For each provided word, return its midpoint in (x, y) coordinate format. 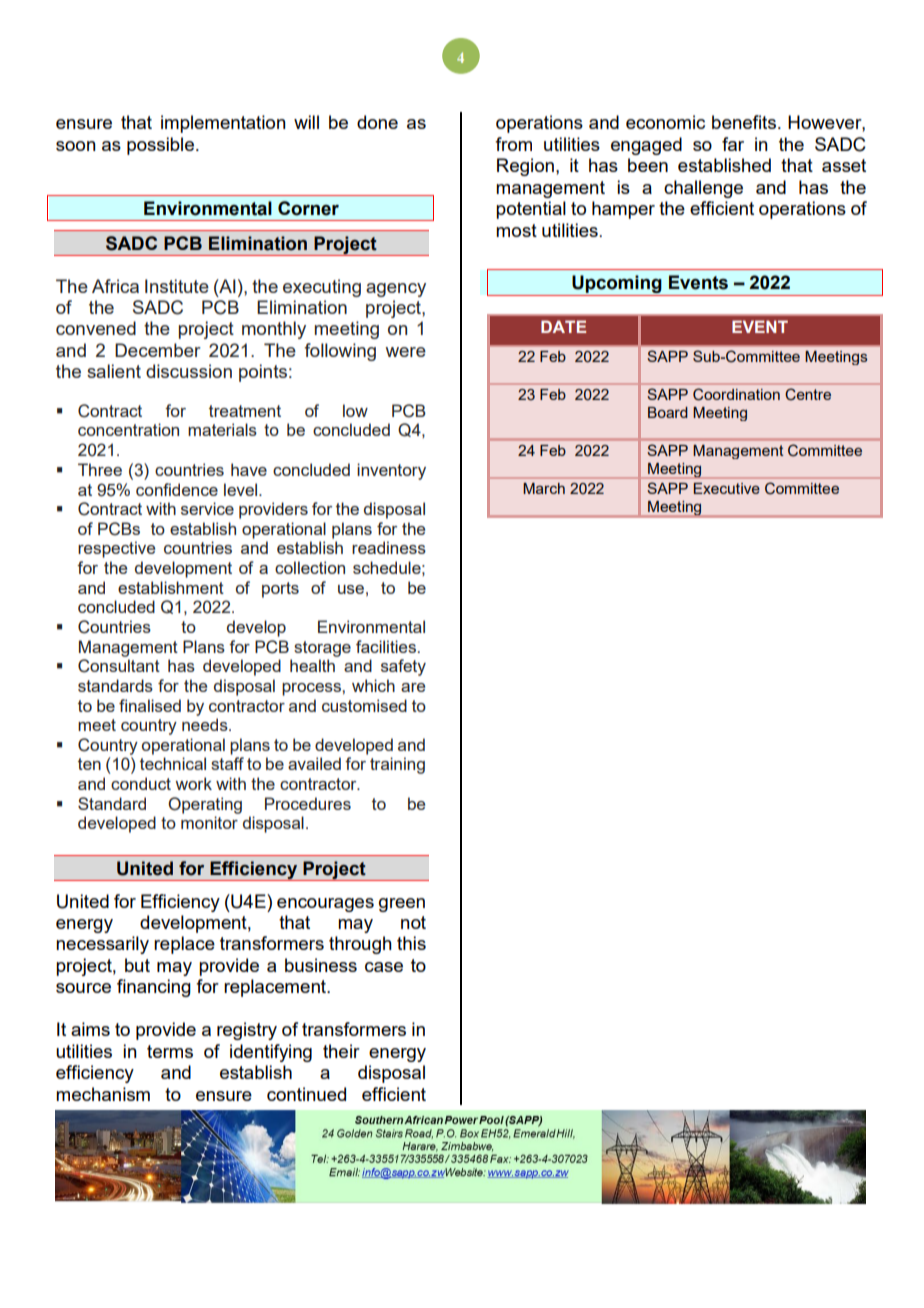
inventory (391, 471)
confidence (177, 489)
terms (170, 1051)
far (733, 144)
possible (160, 146)
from (513, 144)
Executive (727, 488)
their (341, 1051)
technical (173, 763)
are (413, 687)
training (397, 765)
